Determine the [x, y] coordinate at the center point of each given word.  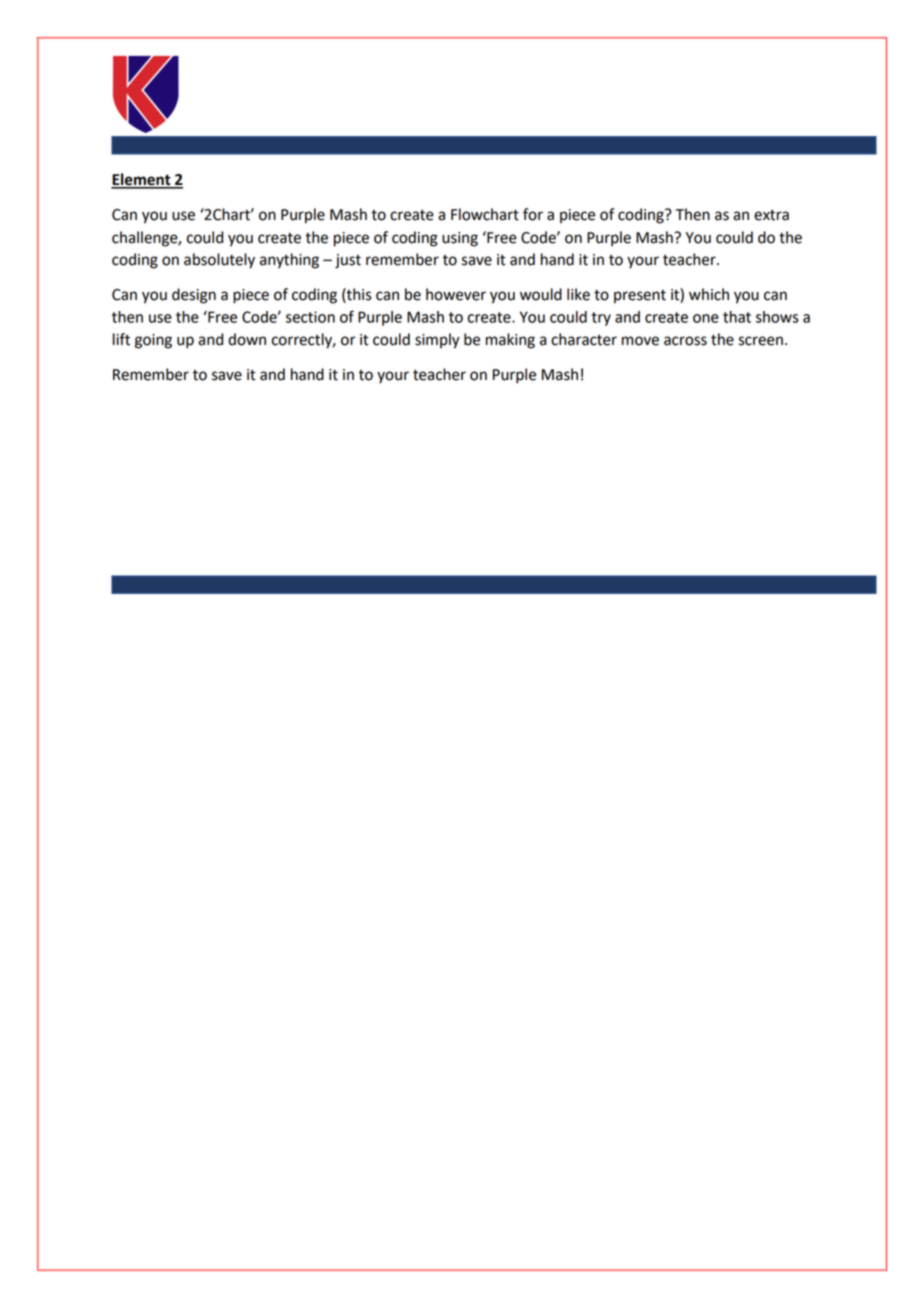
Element [142, 180]
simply [437, 341]
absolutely [219, 261]
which [709, 294]
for [533, 214]
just [348, 261]
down [247, 339]
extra [771, 215]
